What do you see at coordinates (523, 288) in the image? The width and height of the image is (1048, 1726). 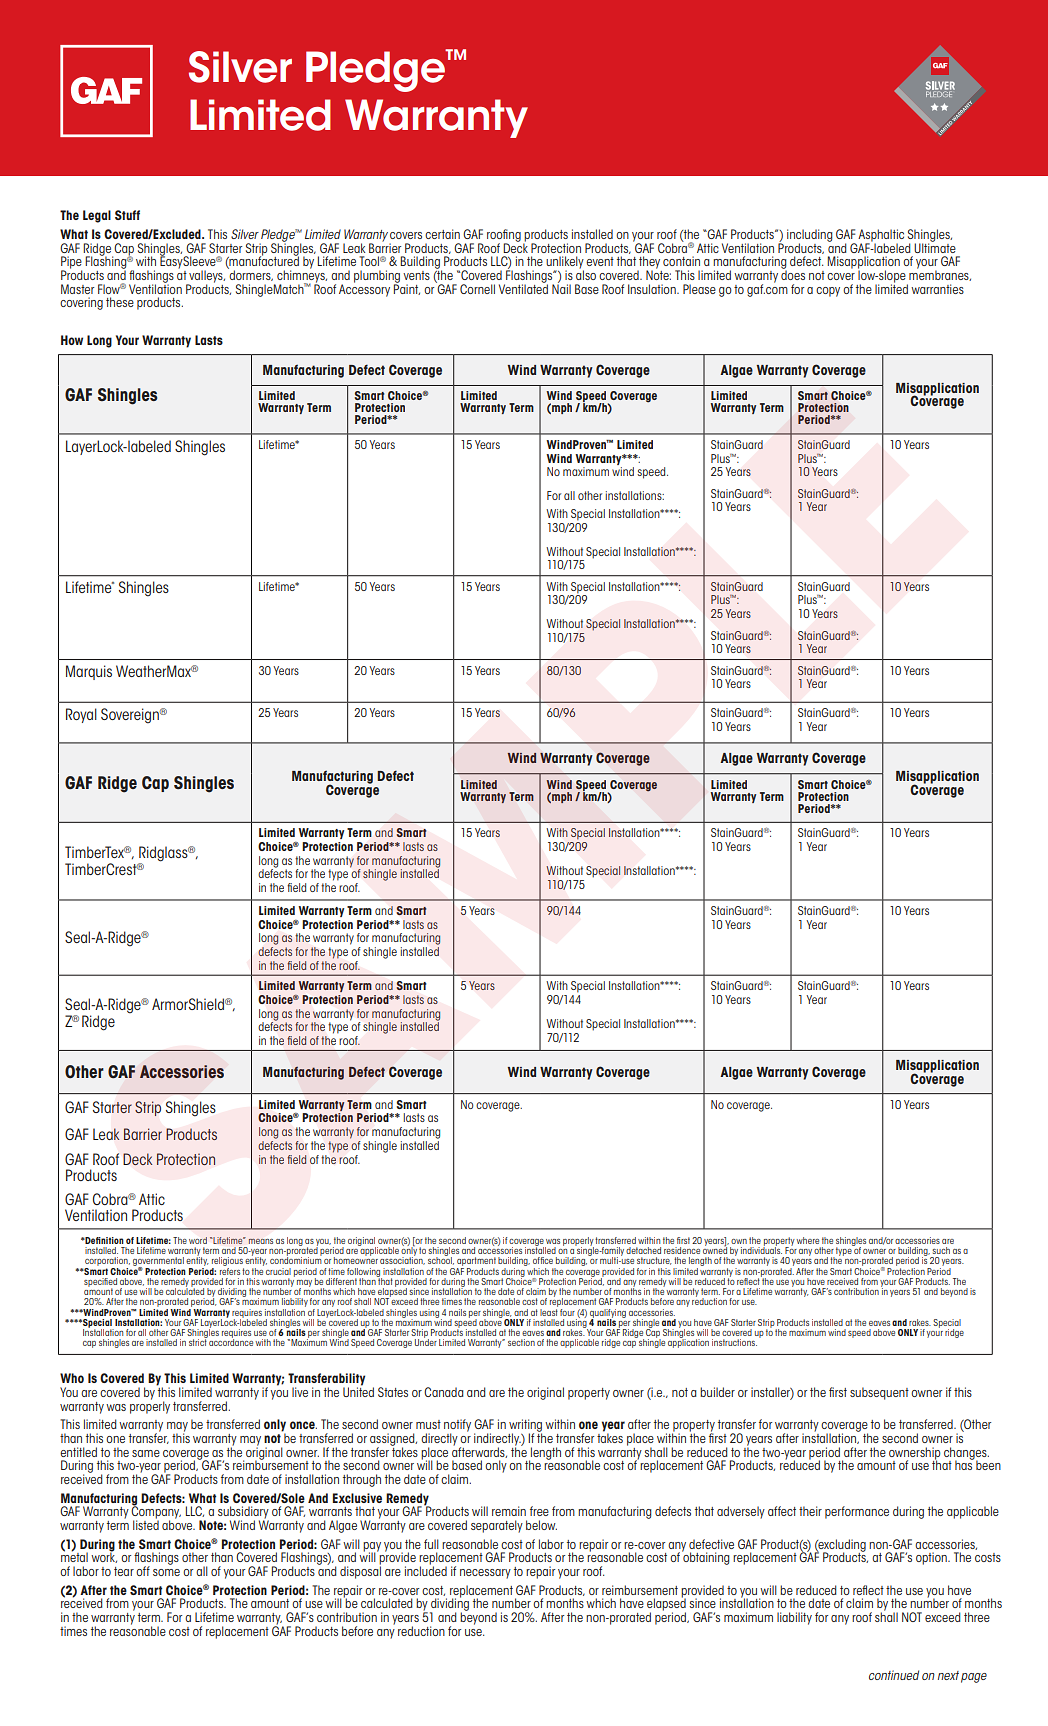 I see `Ventilated` at bounding box center [523, 288].
